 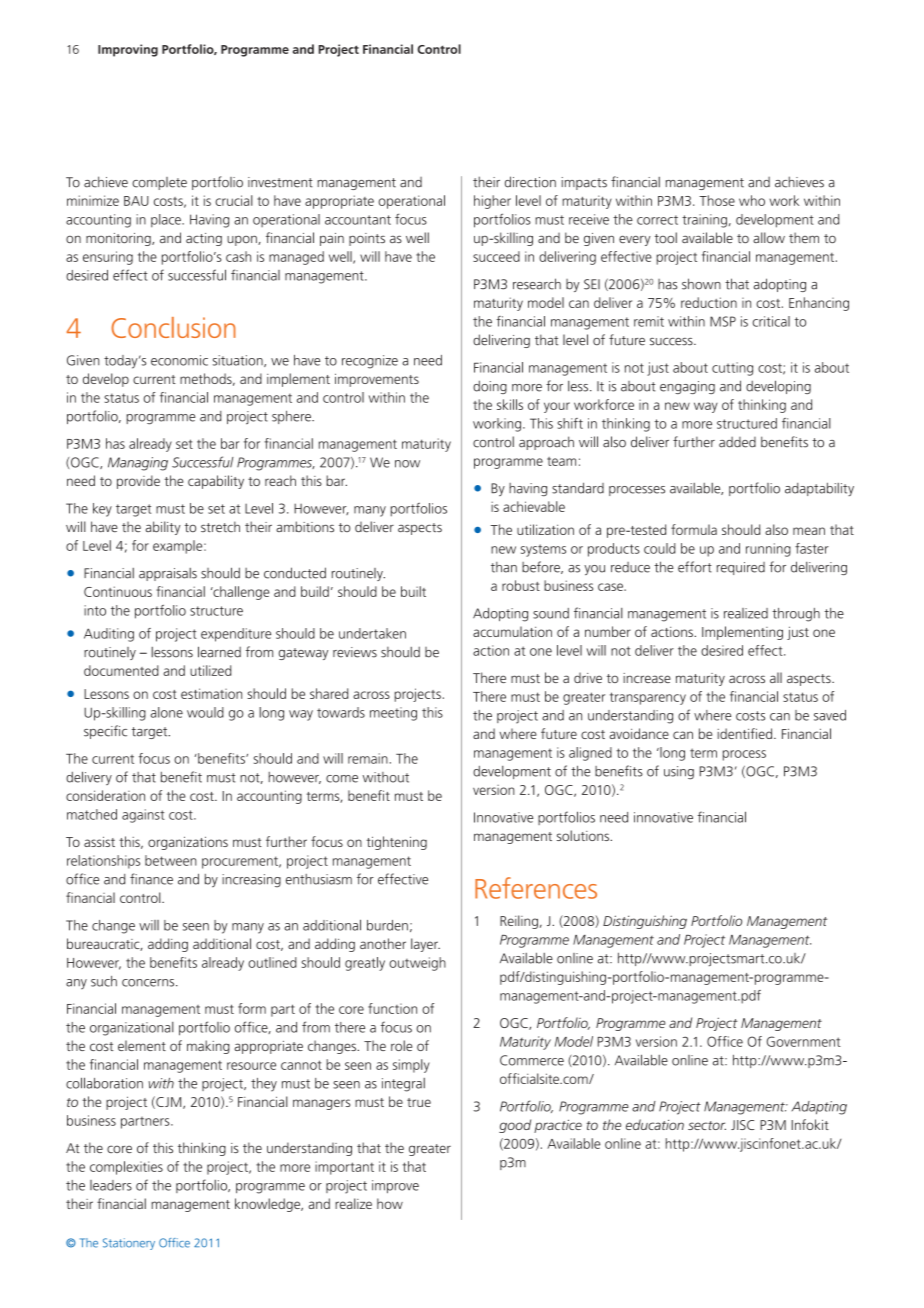 What do you see at coordinates (128, 50) in the screenshot?
I see `Improving` at bounding box center [128, 50].
